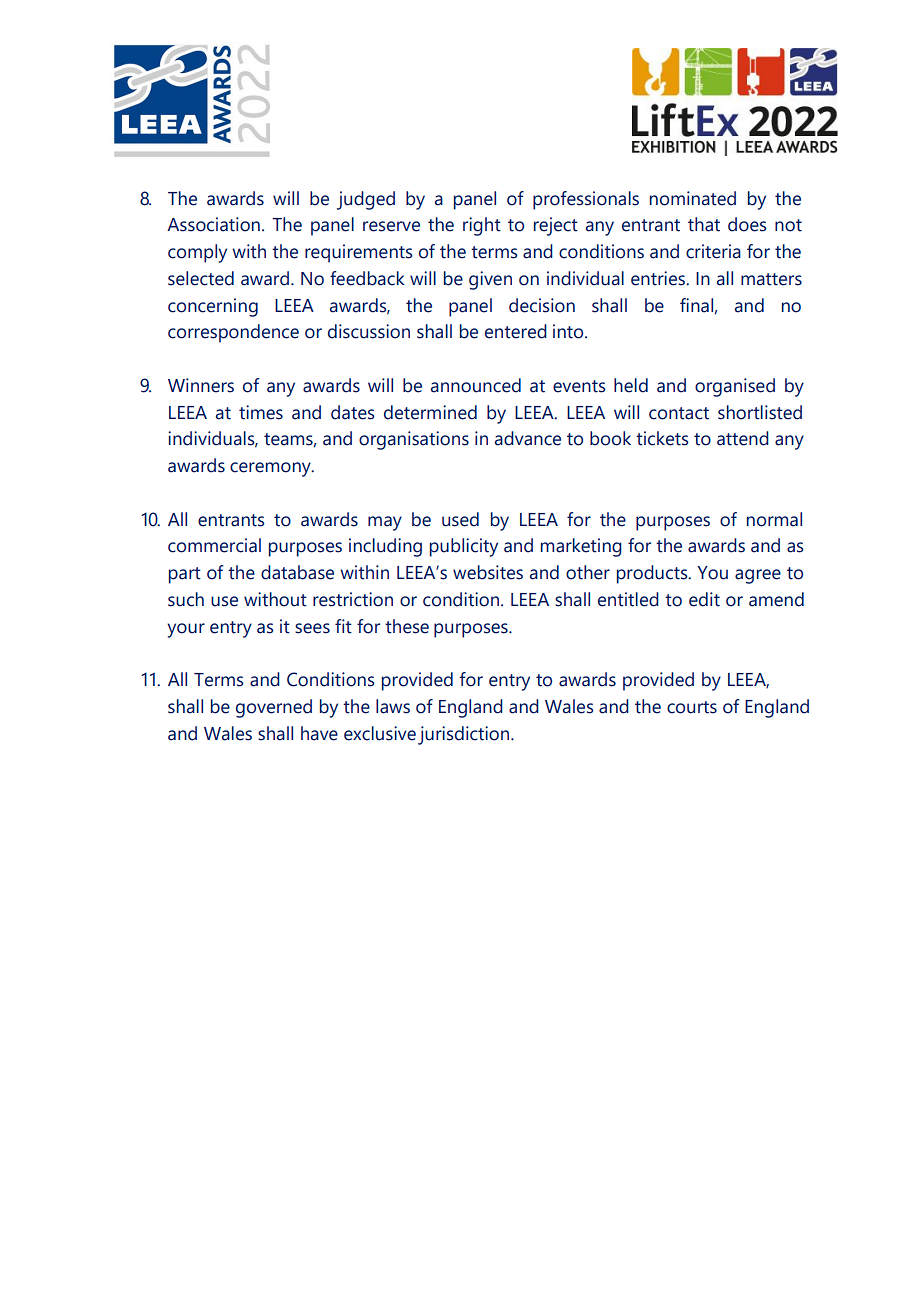 The image size is (924, 1307). What do you see at coordinates (201, 385) in the screenshot?
I see `Winners` at bounding box center [201, 385].
